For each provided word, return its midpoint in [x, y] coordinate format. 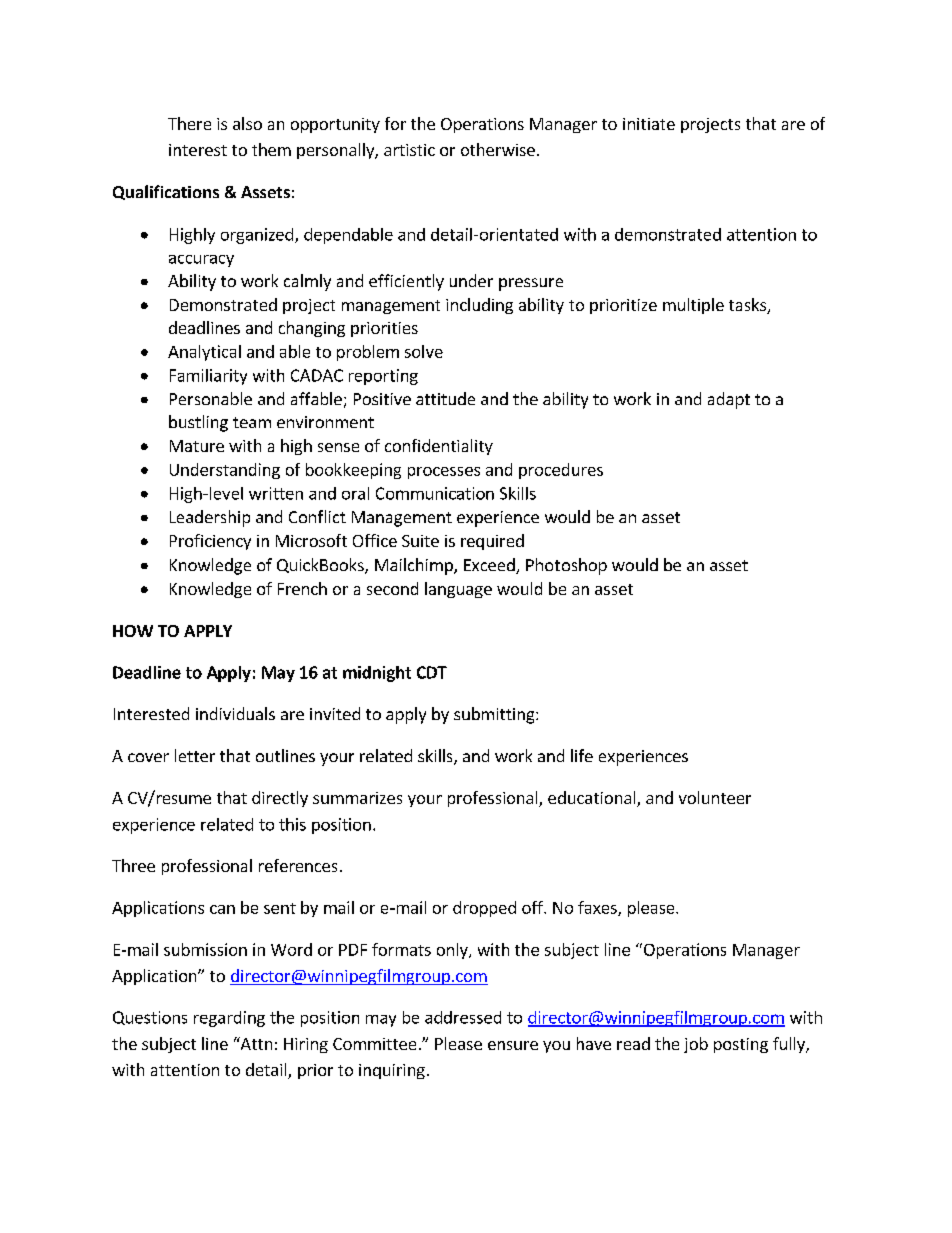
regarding [229, 1019]
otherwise [498, 149]
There [189, 123]
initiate [649, 124]
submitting [495, 715]
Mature [197, 446]
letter [195, 755]
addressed [463, 1017]
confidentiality [439, 447]
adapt [729, 400]
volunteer [715, 797]
